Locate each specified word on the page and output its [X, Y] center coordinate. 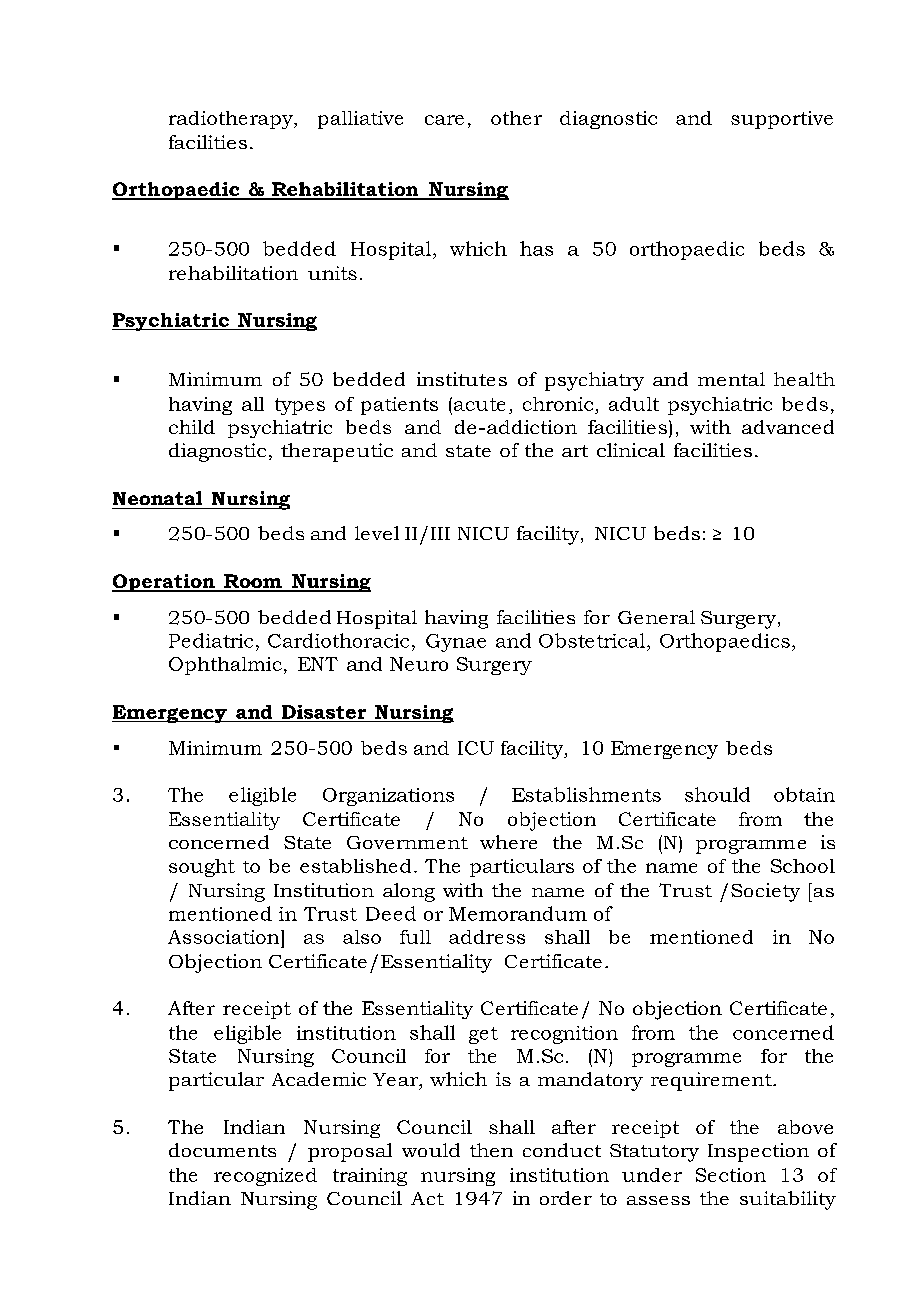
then [491, 1150]
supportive [782, 120]
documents [222, 1150]
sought [202, 868]
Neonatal [157, 498]
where [508, 842]
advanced [788, 427]
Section [731, 1175]
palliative [360, 120]
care [444, 120]
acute [478, 404]
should [717, 794]
